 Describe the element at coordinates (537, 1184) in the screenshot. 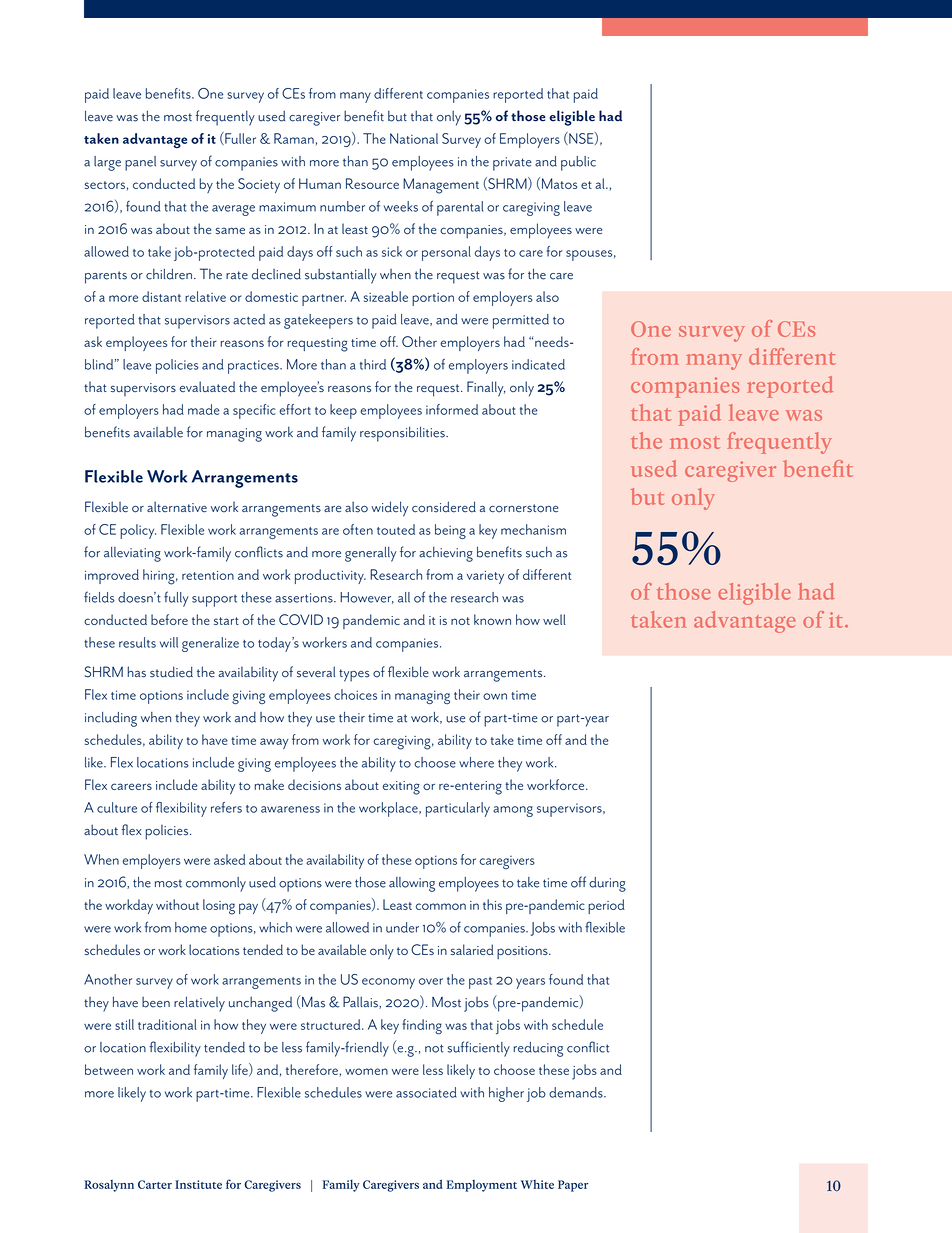

I see `White` at that location.
